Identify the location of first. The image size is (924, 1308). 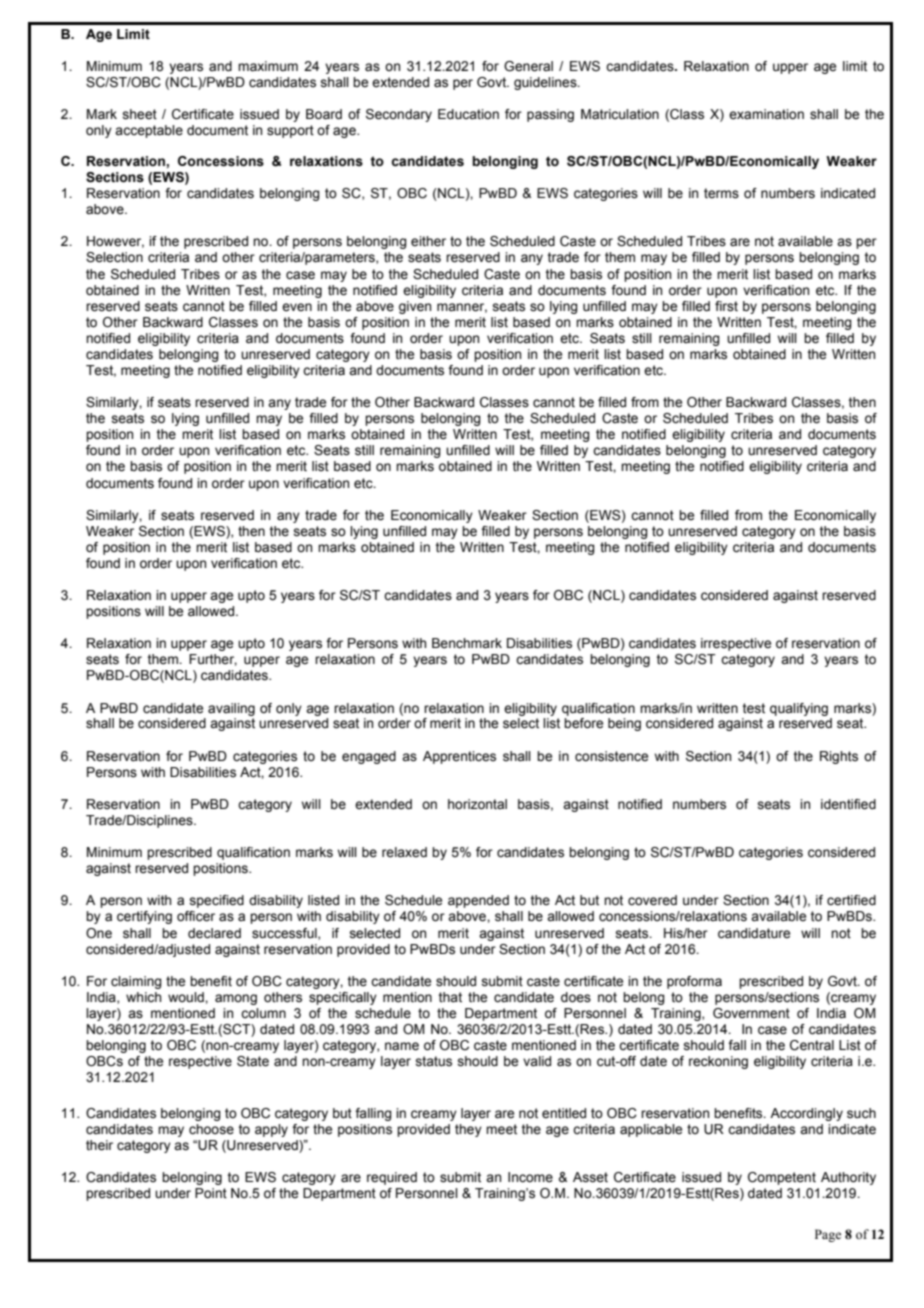
(726, 306).
